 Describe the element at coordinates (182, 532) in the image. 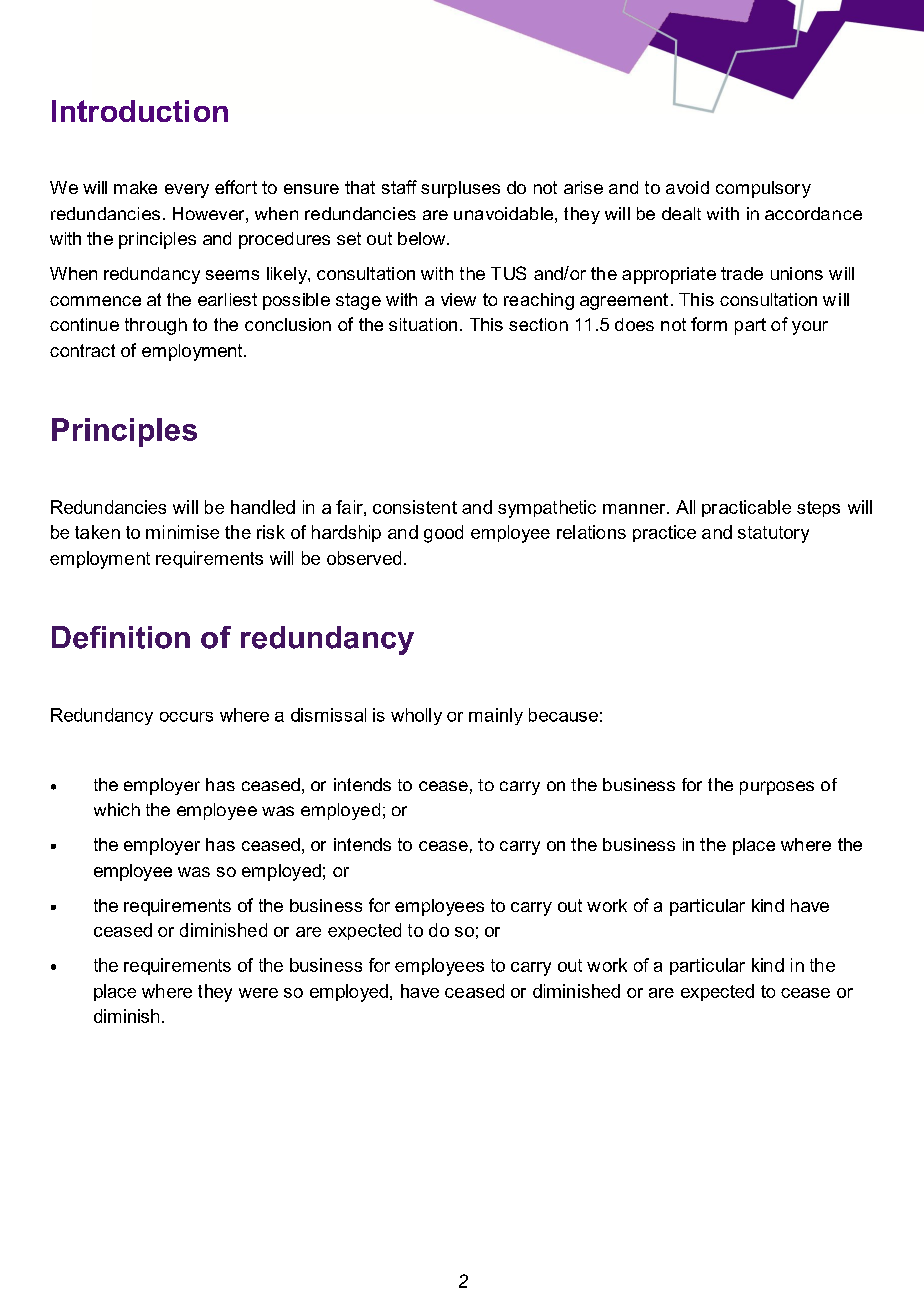

I see `minimise` at that location.
